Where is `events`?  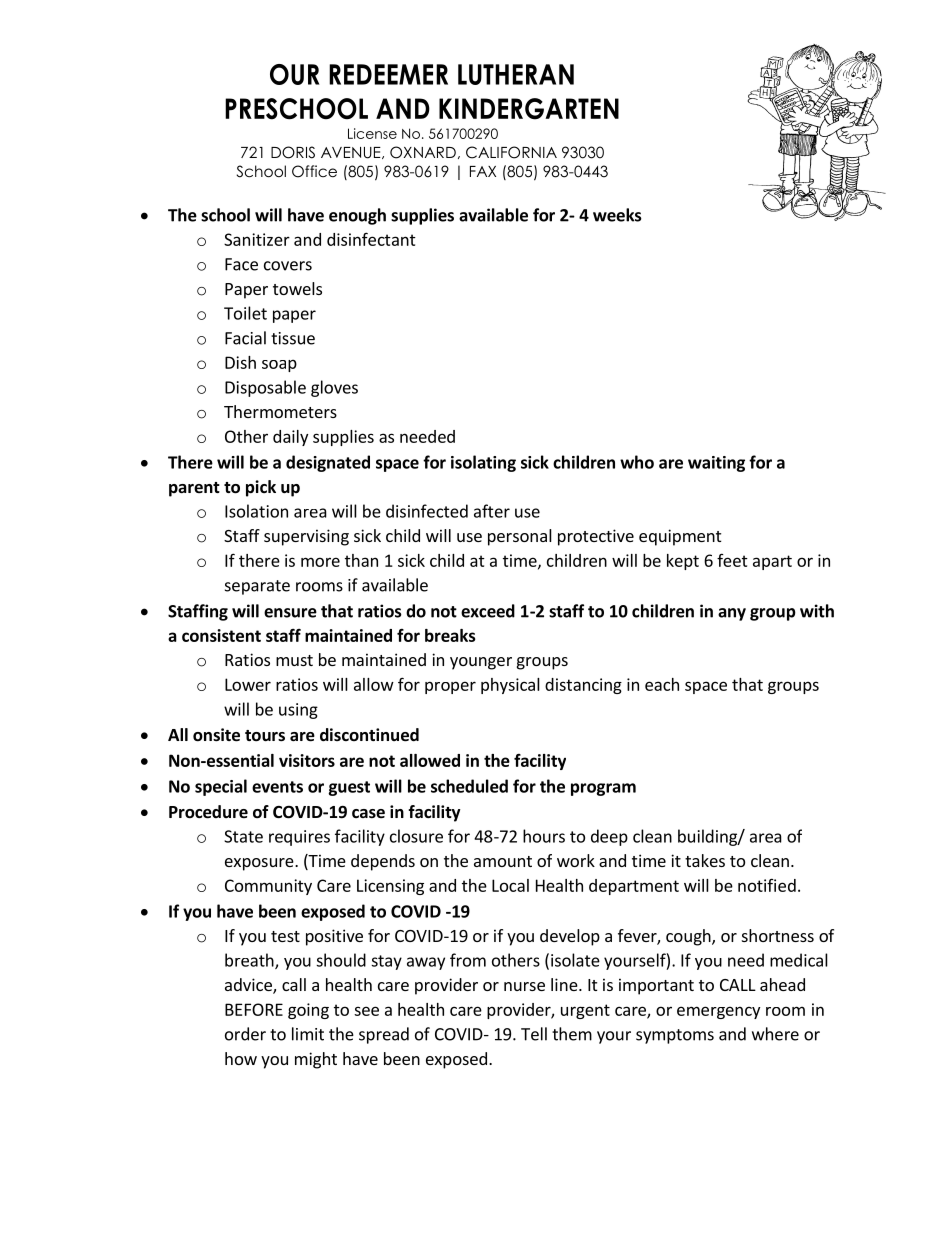
events is located at coordinates (277, 787).
